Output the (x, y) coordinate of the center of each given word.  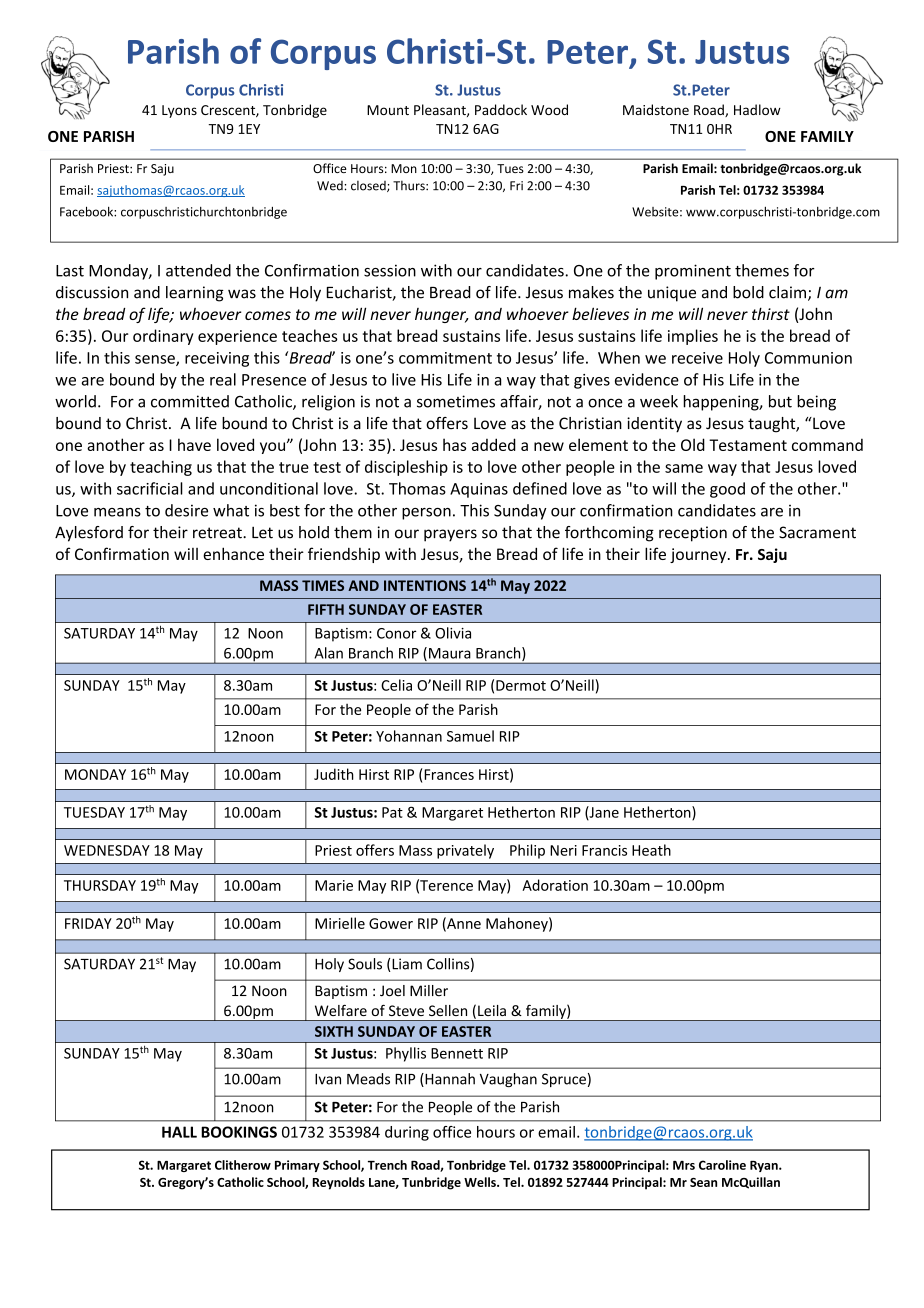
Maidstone (656, 109)
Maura (450, 653)
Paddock (501, 109)
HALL (179, 1132)
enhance (233, 553)
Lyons (179, 111)
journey (699, 555)
